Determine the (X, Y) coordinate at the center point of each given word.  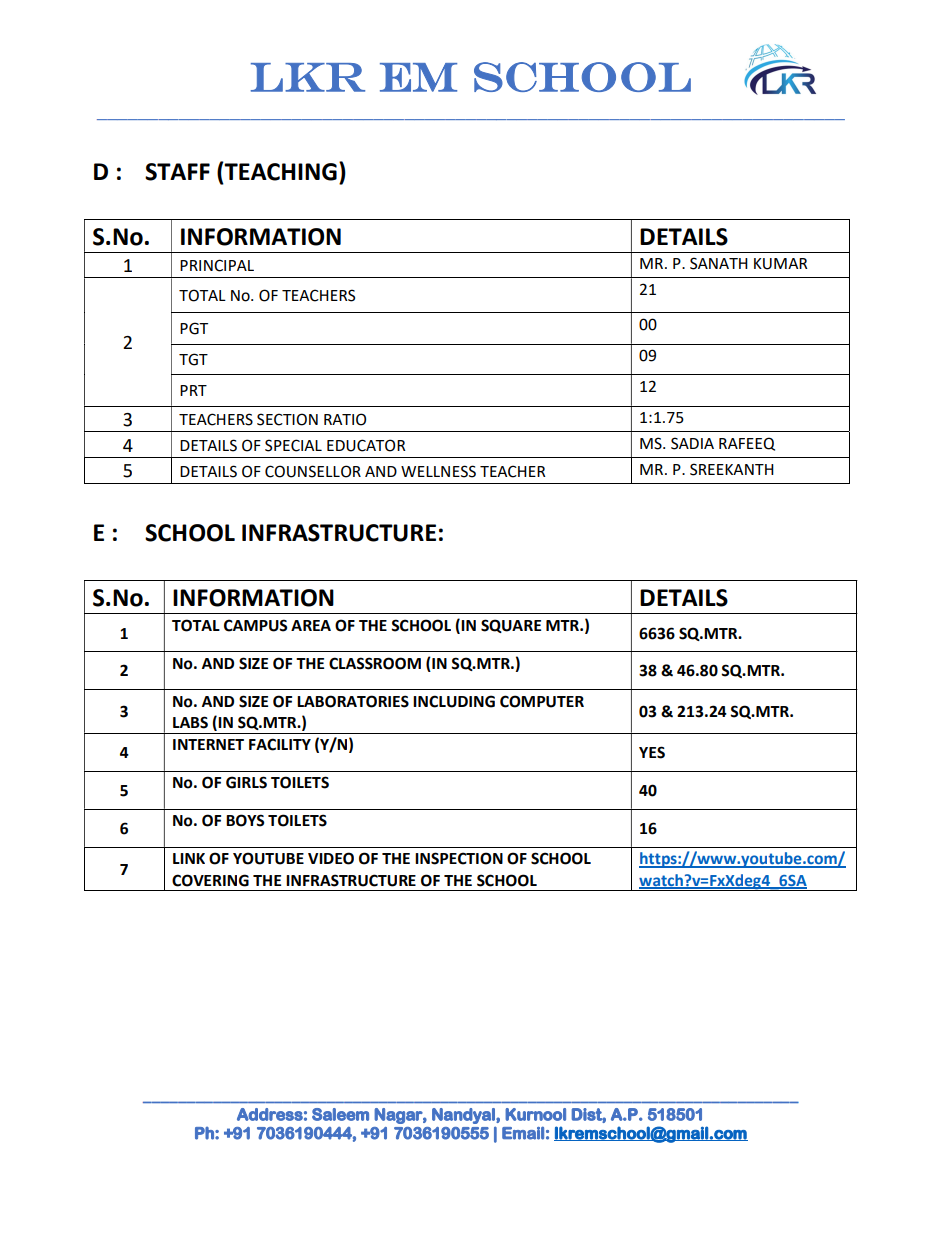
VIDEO (331, 858)
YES (652, 752)
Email (523, 1133)
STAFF (177, 172)
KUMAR (781, 264)
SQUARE (511, 626)
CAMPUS (255, 625)
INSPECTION (459, 858)
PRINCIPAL (217, 265)
